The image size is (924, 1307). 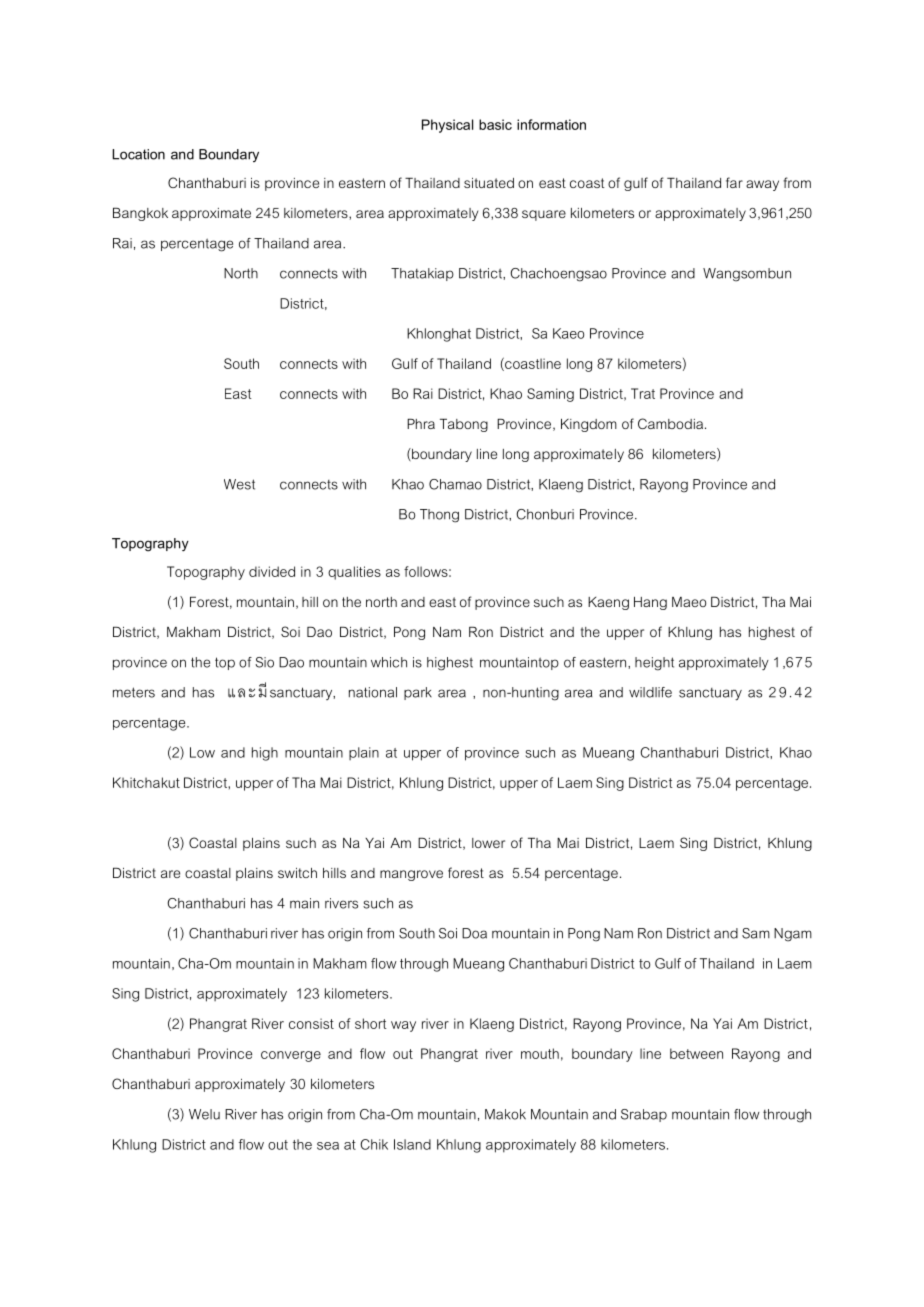 I want to click on Thong, so click(x=439, y=516).
